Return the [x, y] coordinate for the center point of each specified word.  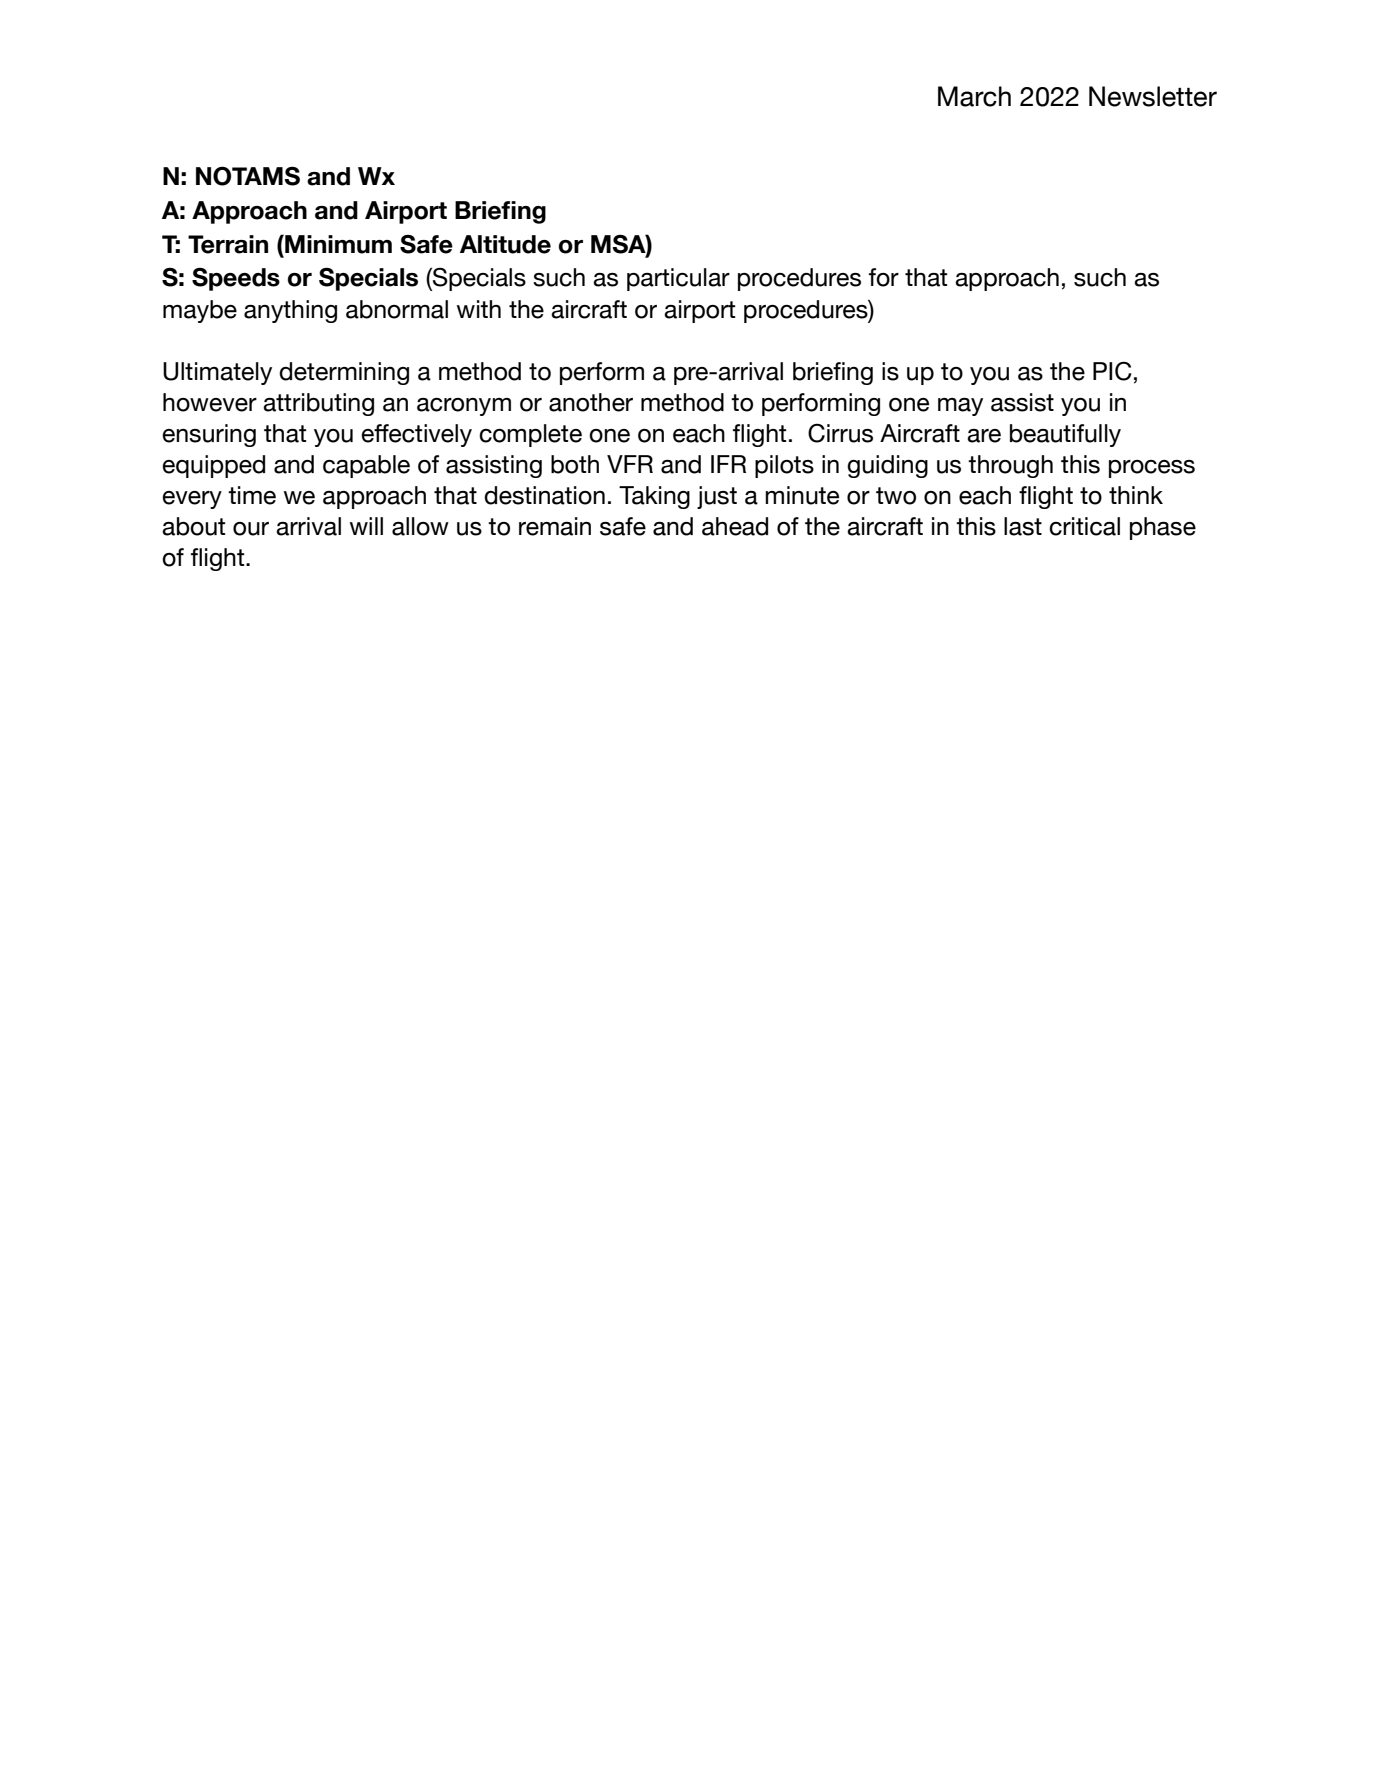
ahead [735, 526]
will [366, 526]
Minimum [337, 244]
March [974, 96]
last [1023, 526]
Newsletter [1153, 96]
